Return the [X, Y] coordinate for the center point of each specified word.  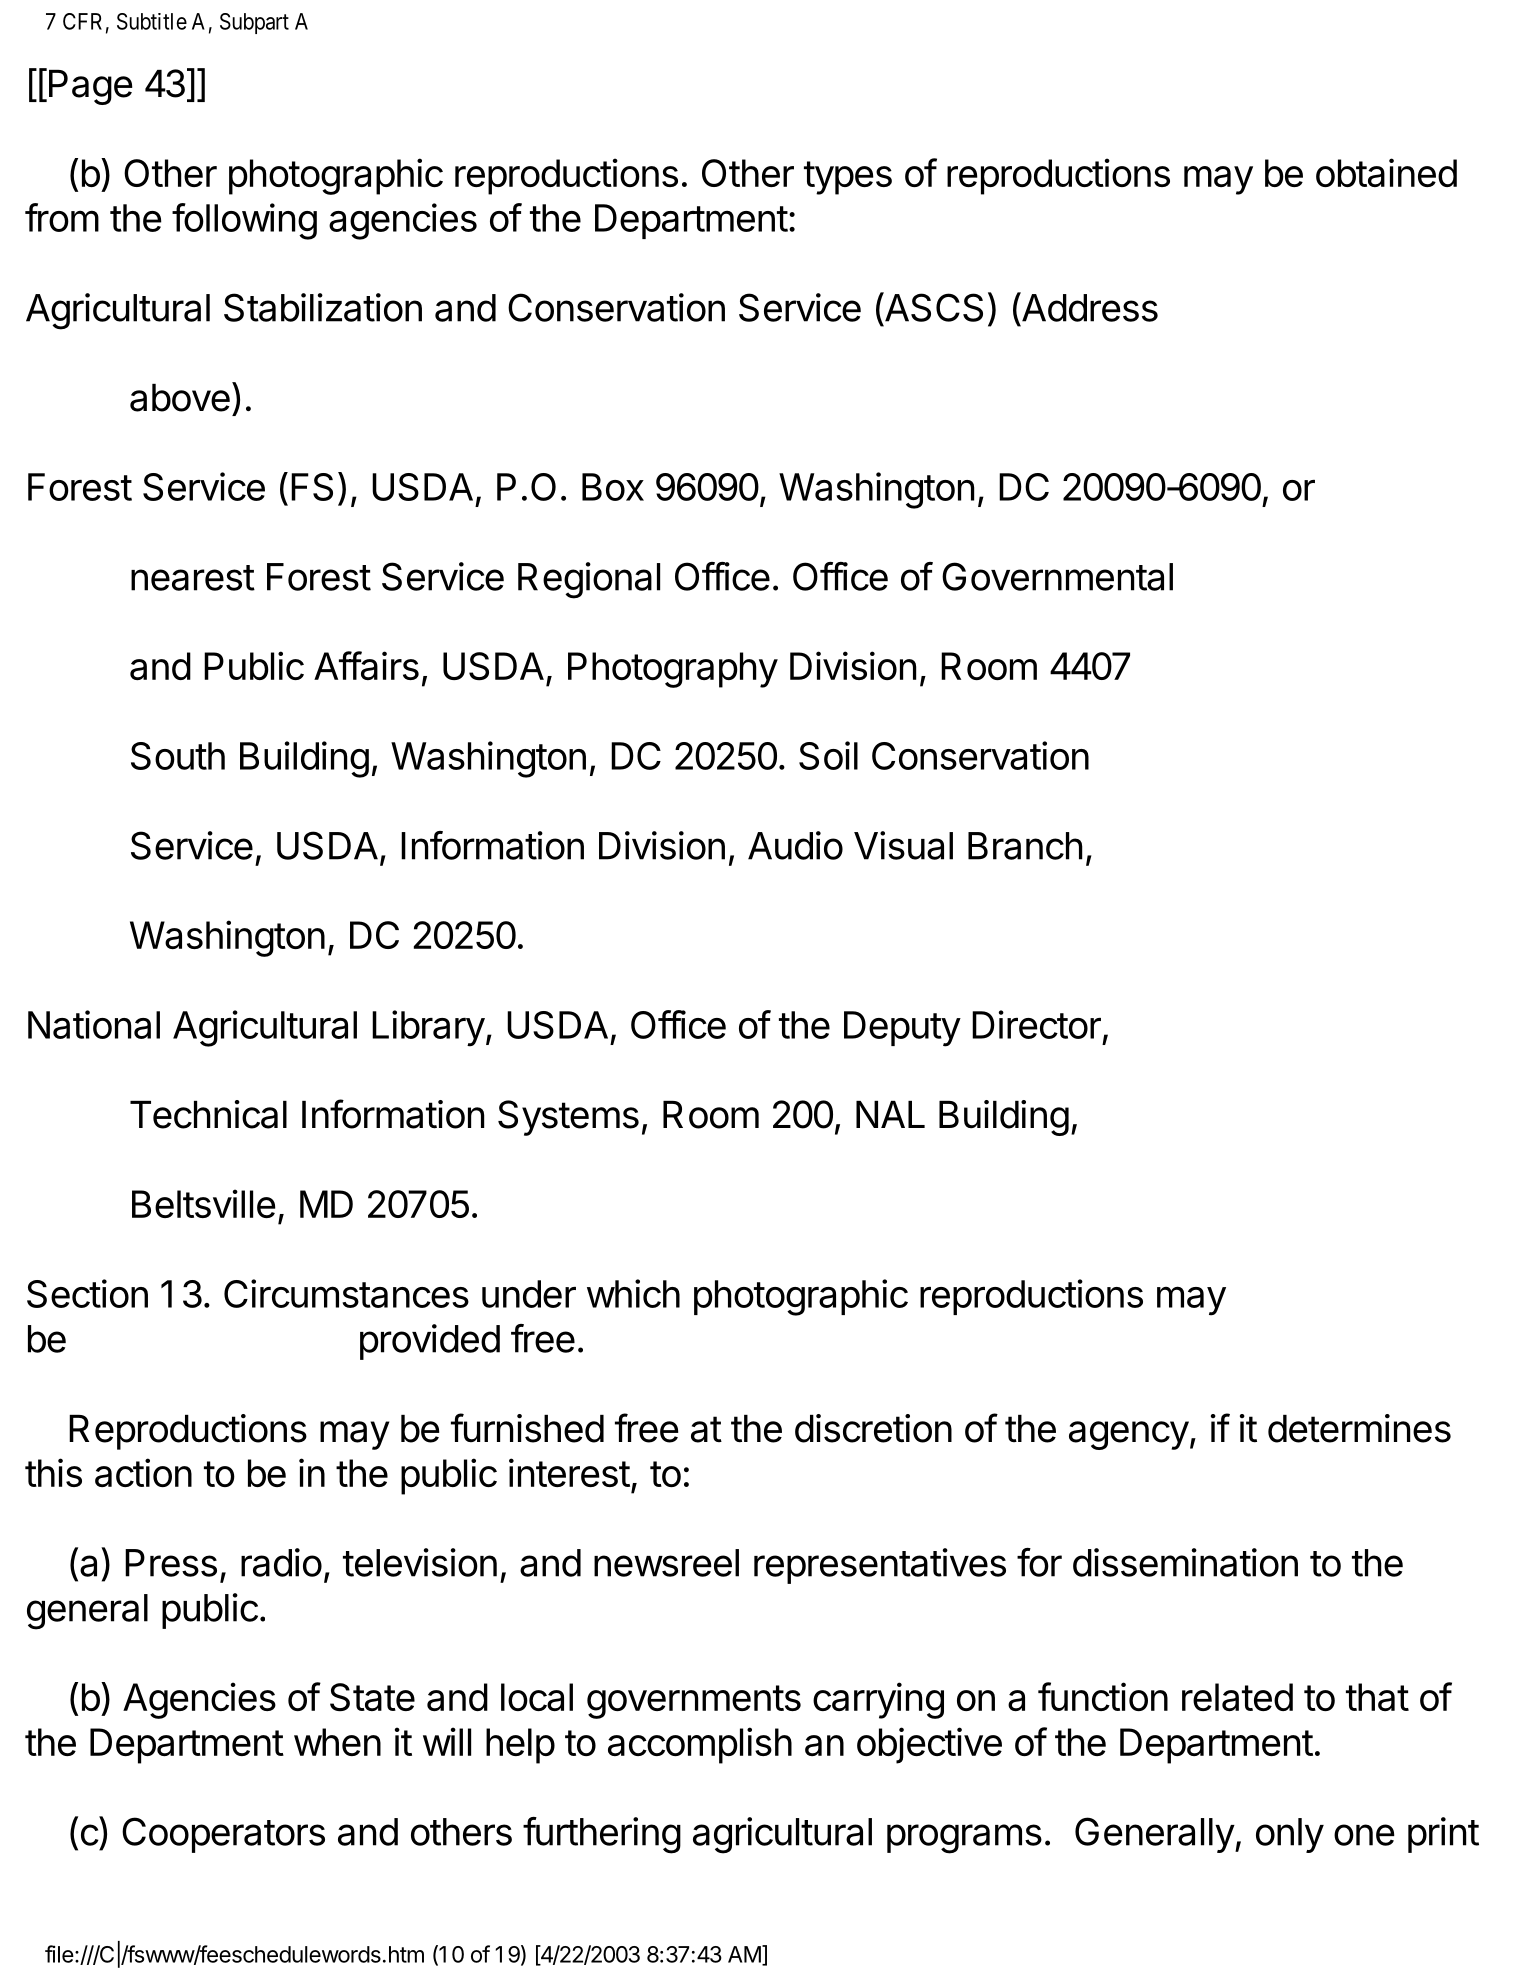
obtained [1386, 172]
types [848, 178]
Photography [673, 670]
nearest [193, 578]
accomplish [700, 1745]
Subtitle [152, 21]
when [337, 1742]
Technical [208, 1114]
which [633, 1293]
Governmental [1057, 576]
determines [1359, 1428]
